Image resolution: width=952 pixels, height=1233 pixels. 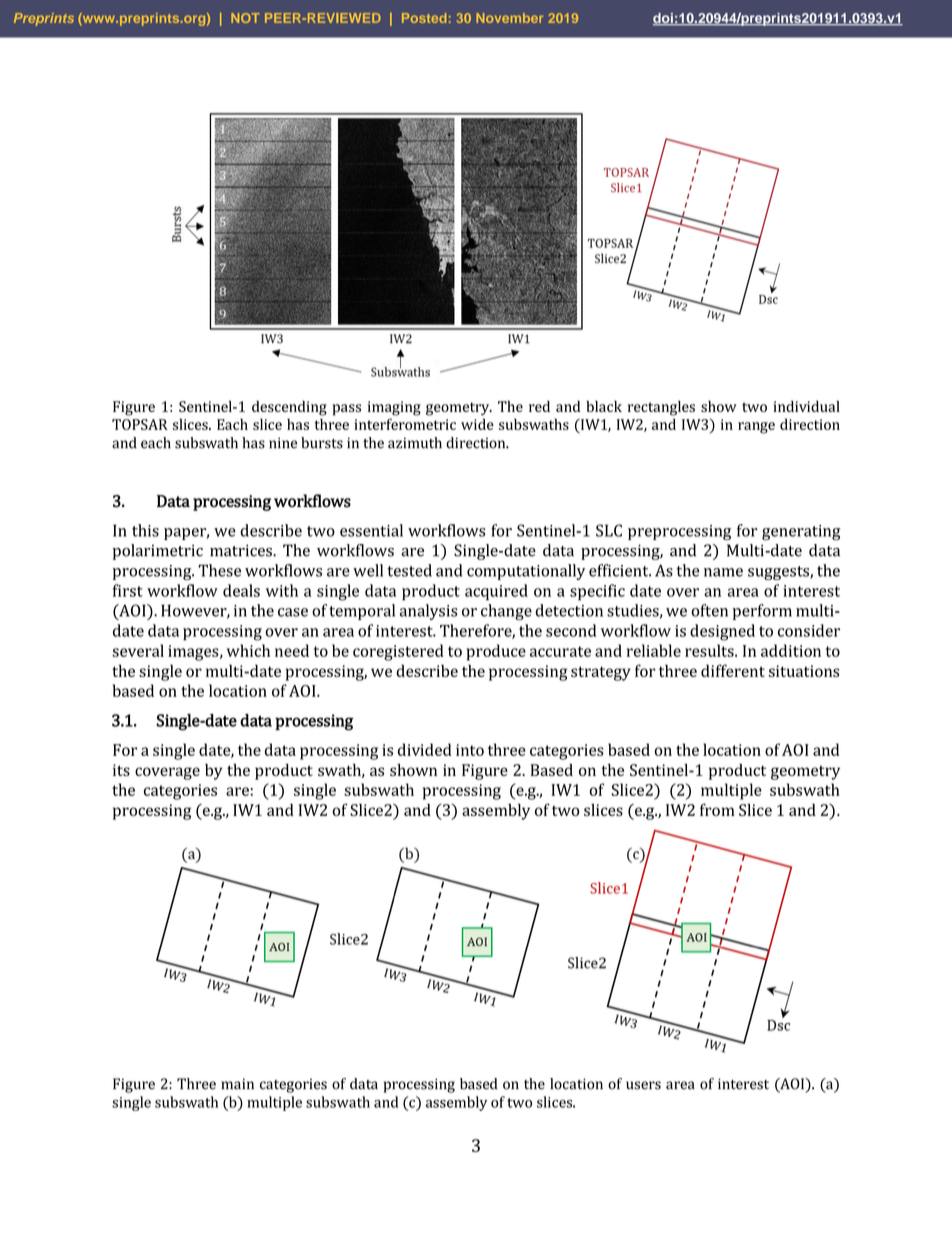 I want to click on rectangles, so click(x=661, y=408).
